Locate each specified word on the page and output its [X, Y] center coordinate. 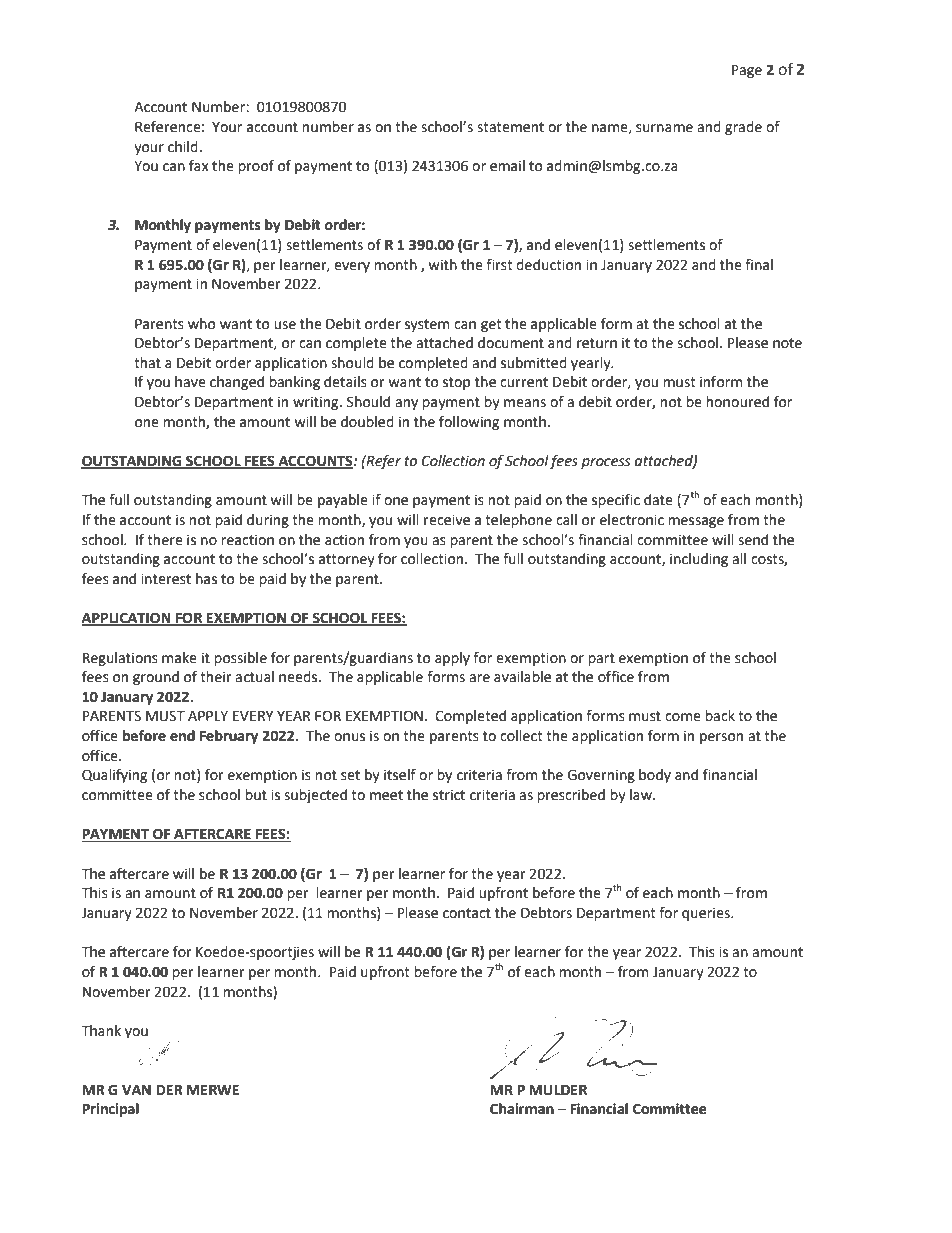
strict [449, 795]
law [642, 795]
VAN [136, 1088]
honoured [737, 402]
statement [510, 127]
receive [447, 520]
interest [166, 579]
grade [743, 128]
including [699, 560]
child [183, 147]
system [427, 325]
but [256, 795]
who [202, 324]
